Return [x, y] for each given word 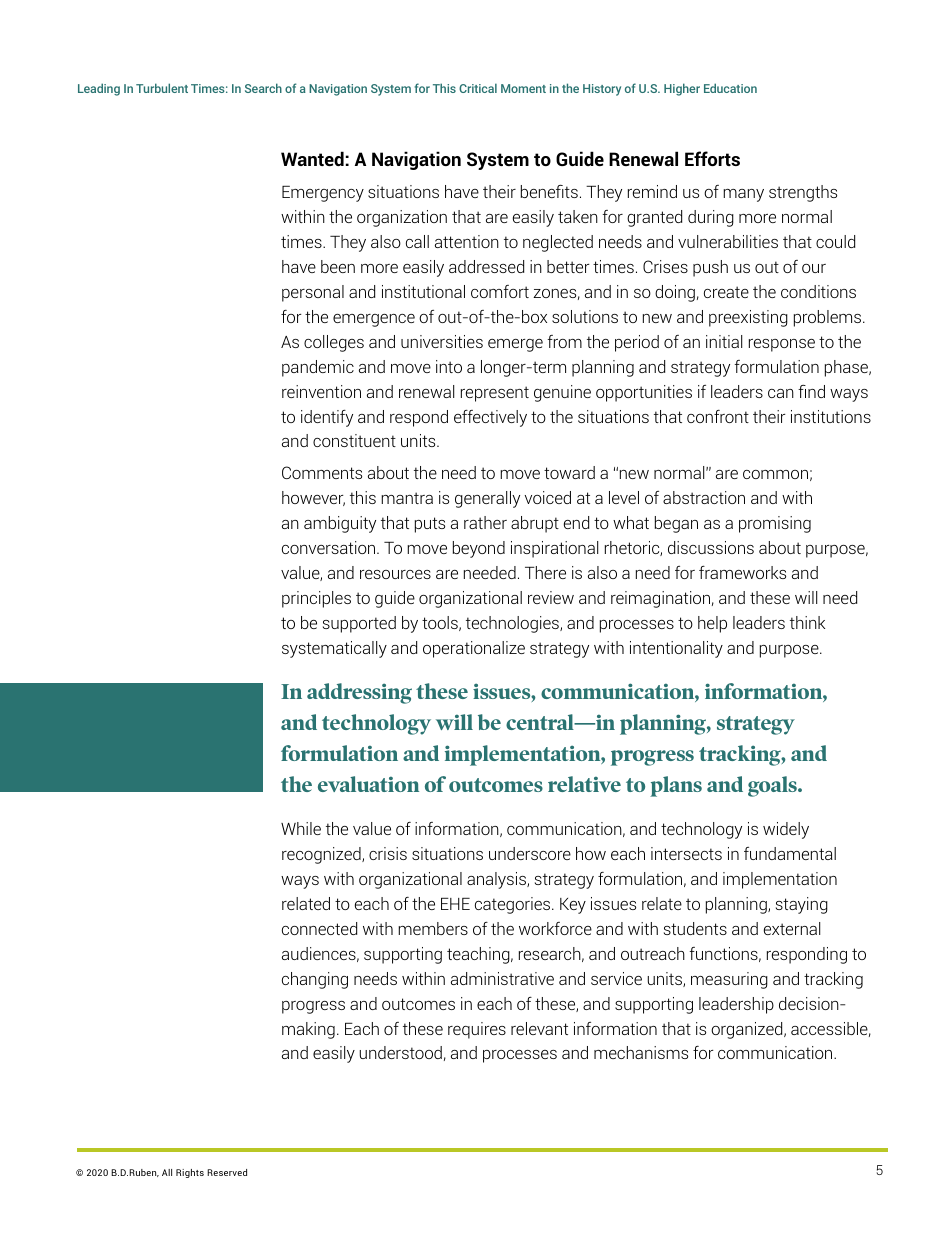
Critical [478, 88]
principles [316, 599]
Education [730, 88]
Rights [190, 1173]
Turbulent [162, 88]
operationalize [474, 649]
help [712, 624]
